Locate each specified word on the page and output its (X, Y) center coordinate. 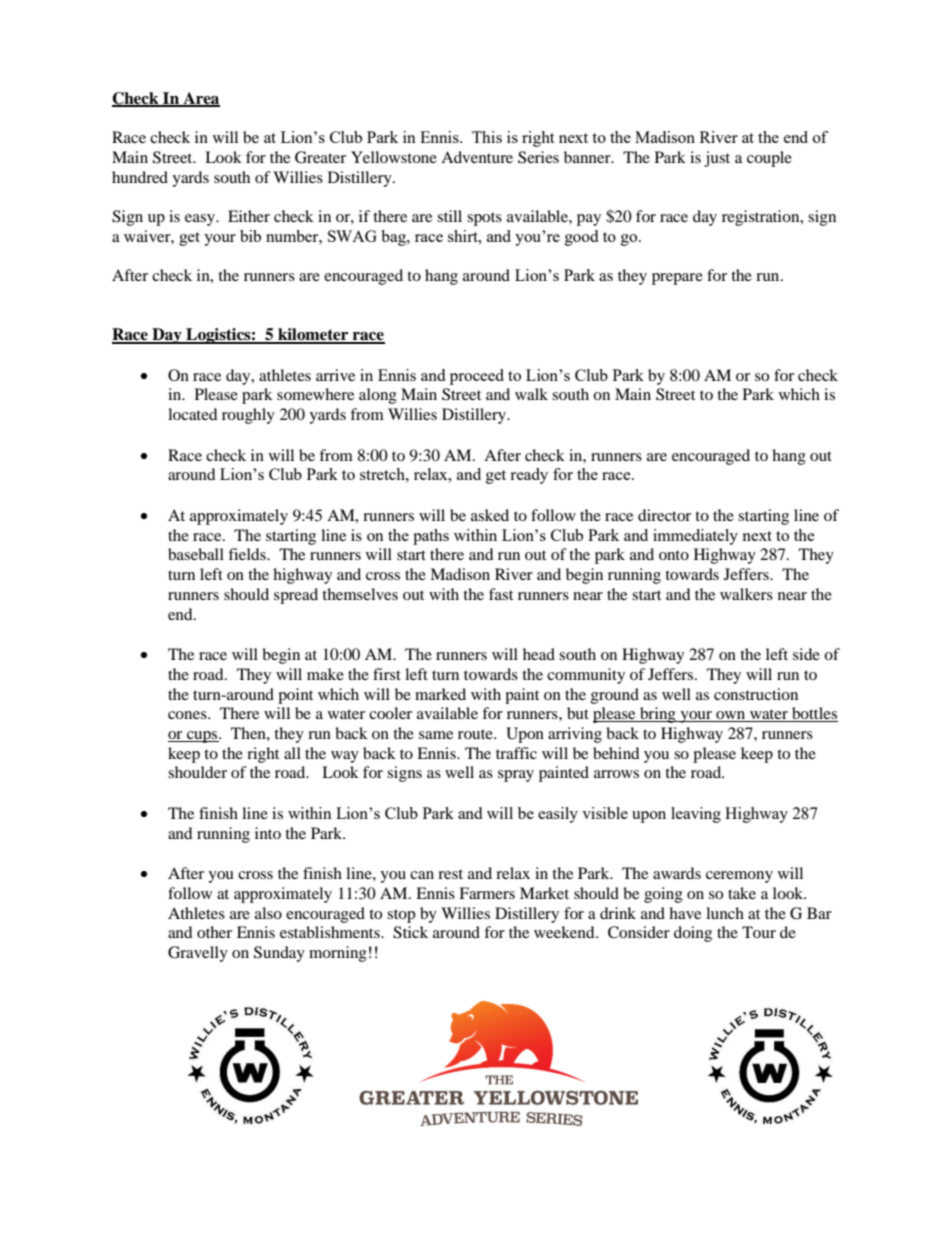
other (214, 932)
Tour (759, 932)
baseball (196, 554)
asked (490, 515)
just (717, 159)
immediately (695, 537)
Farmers (487, 893)
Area (200, 99)
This (487, 137)
